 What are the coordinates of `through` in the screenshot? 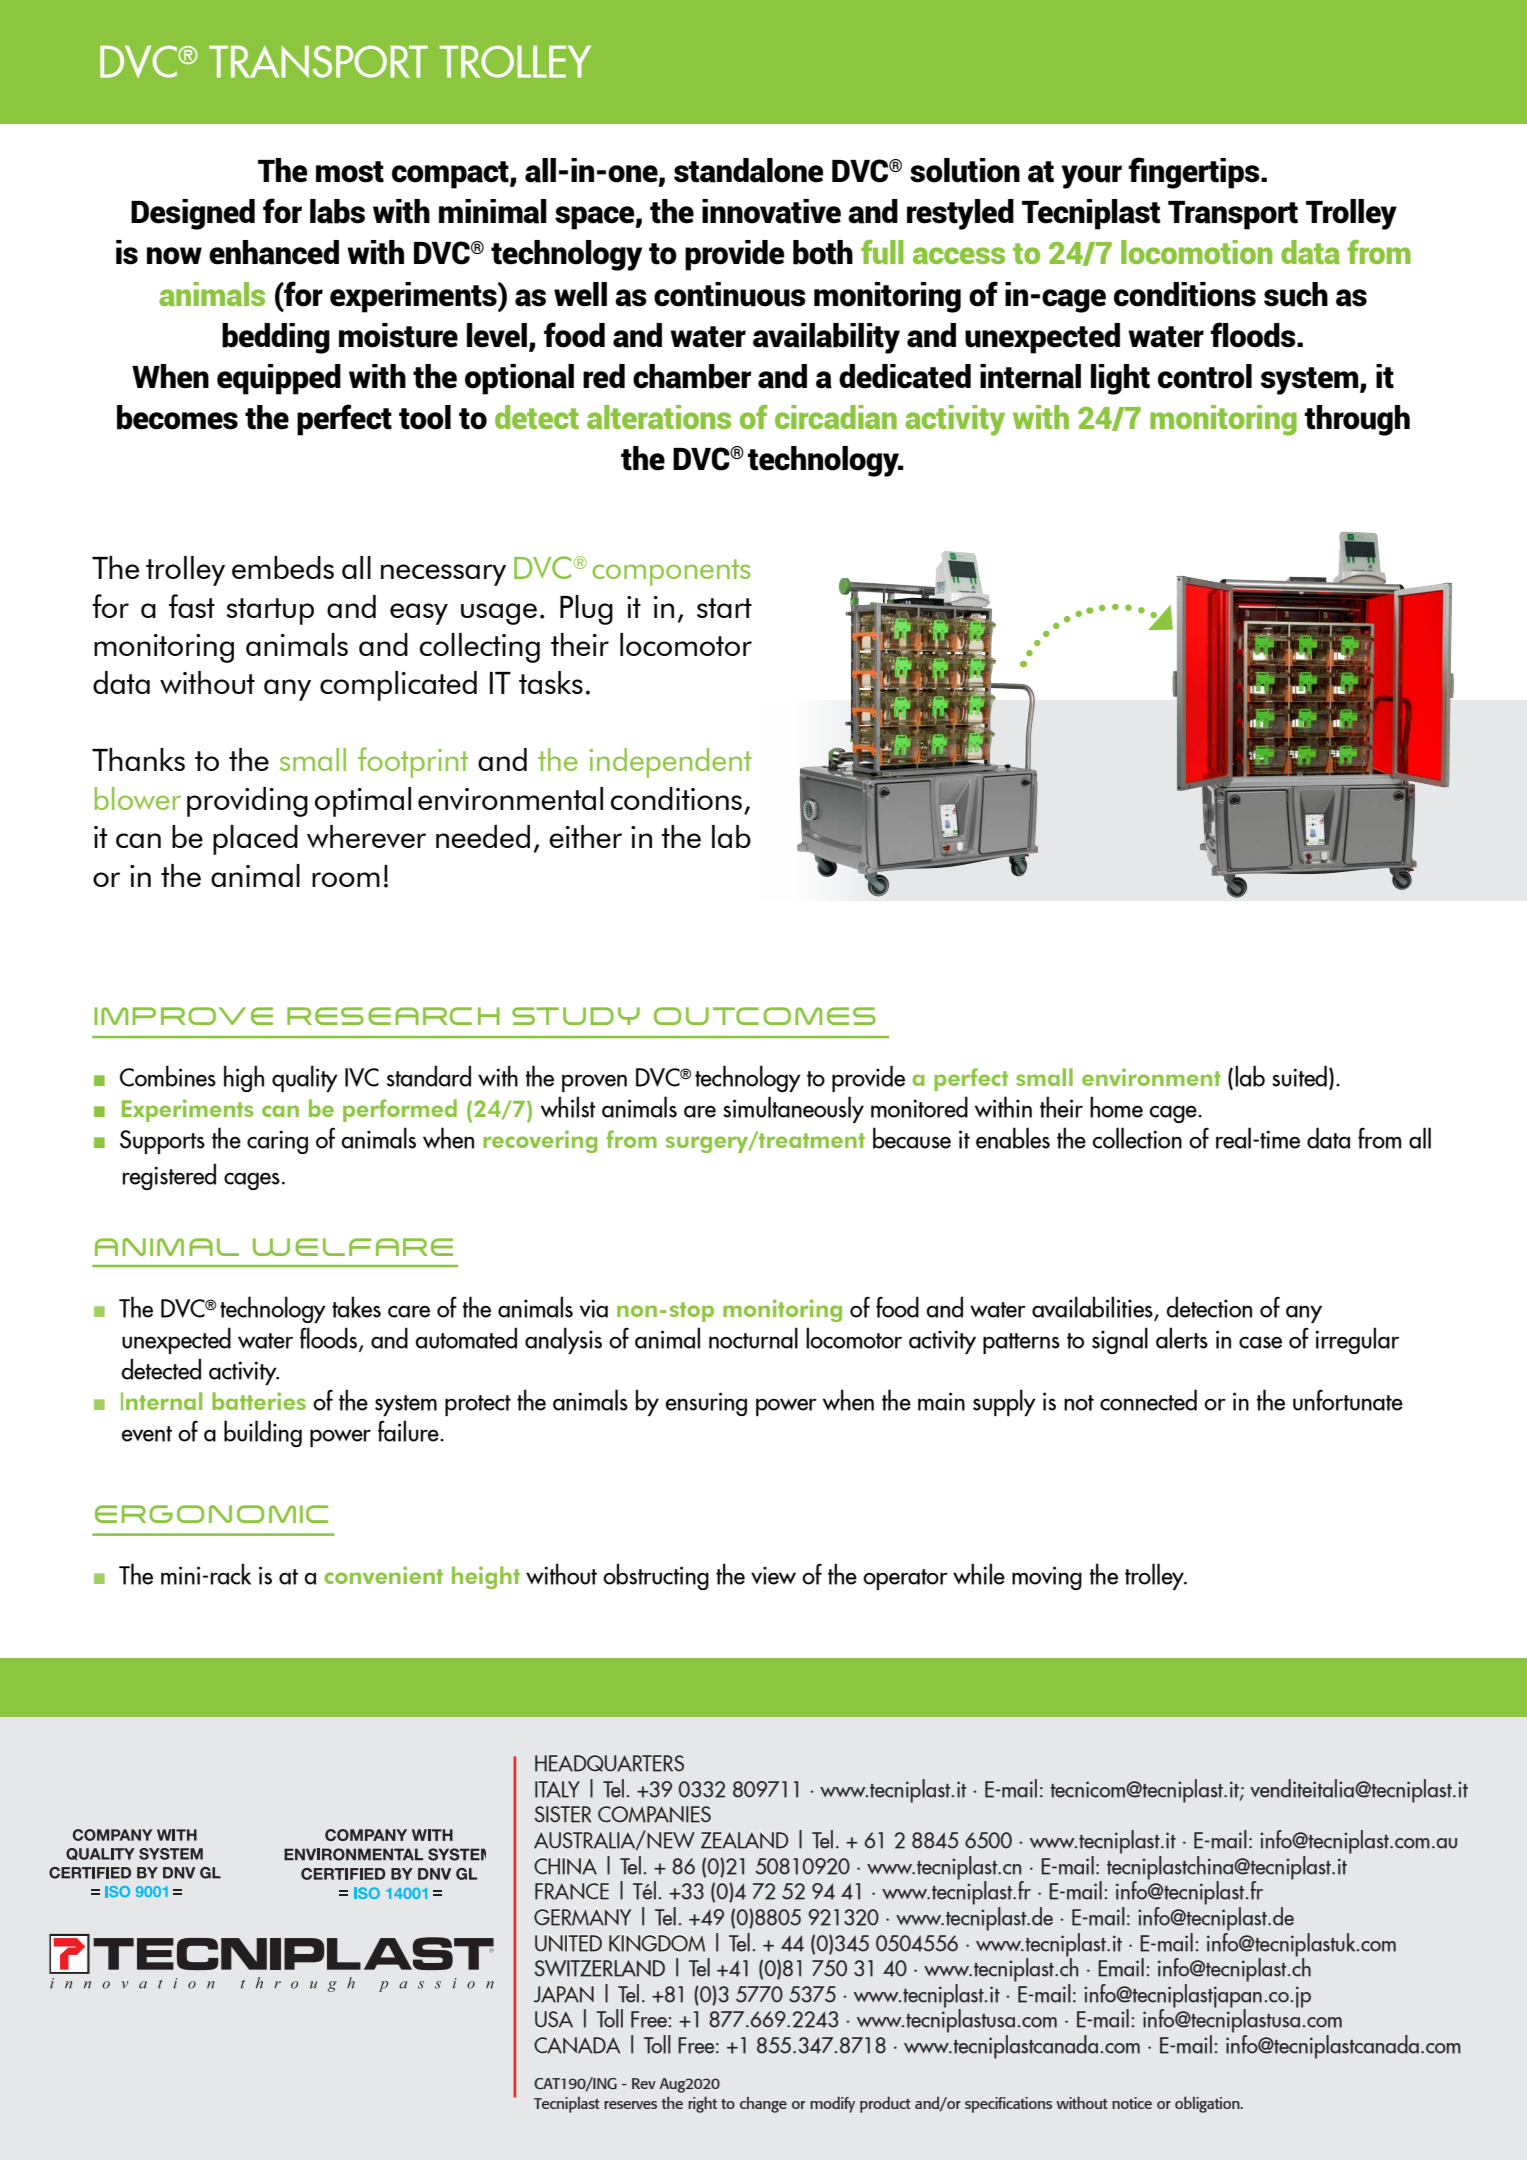 It's located at (1357, 420).
